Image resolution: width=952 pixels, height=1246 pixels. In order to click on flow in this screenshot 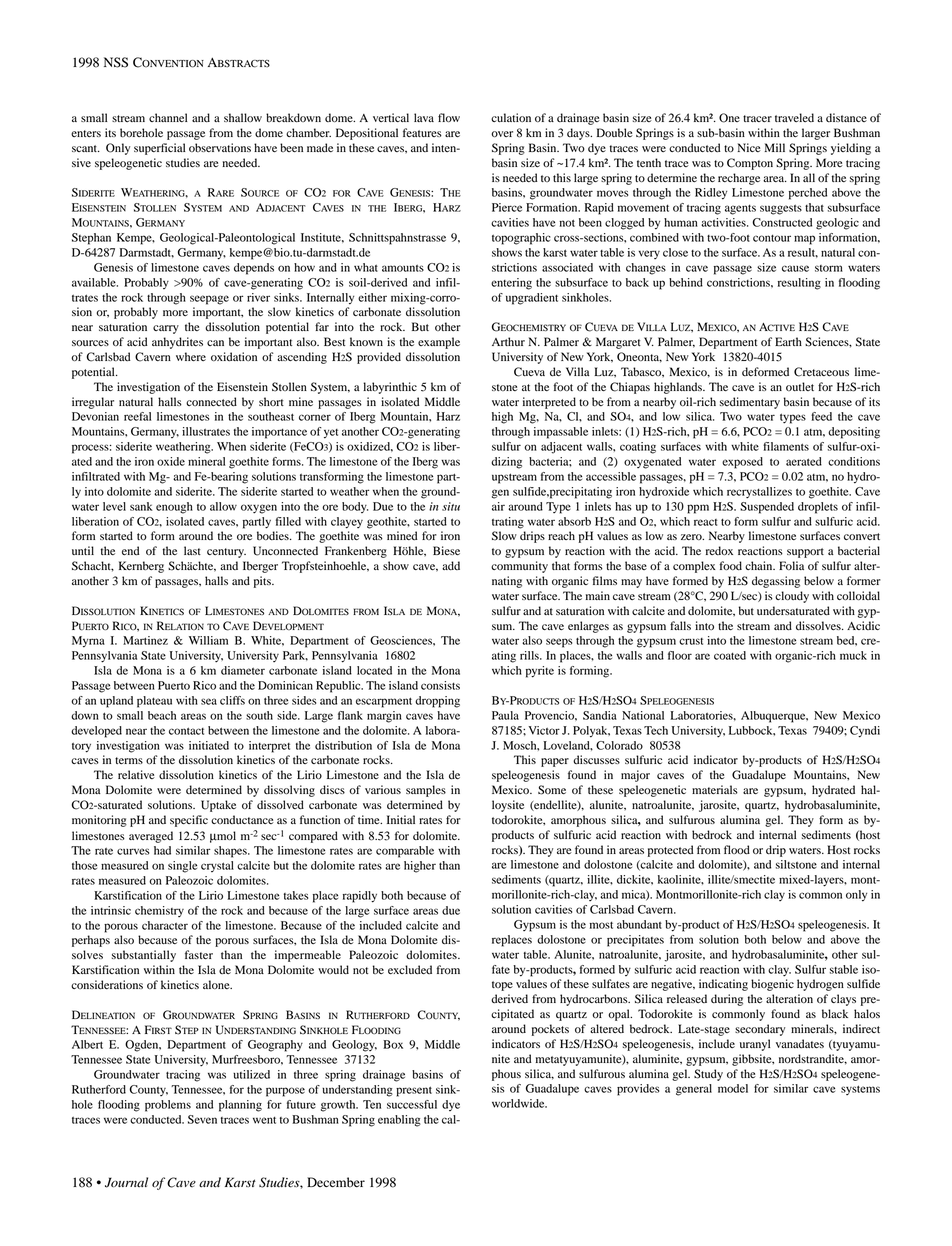, I will do `click(449, 117)`.
